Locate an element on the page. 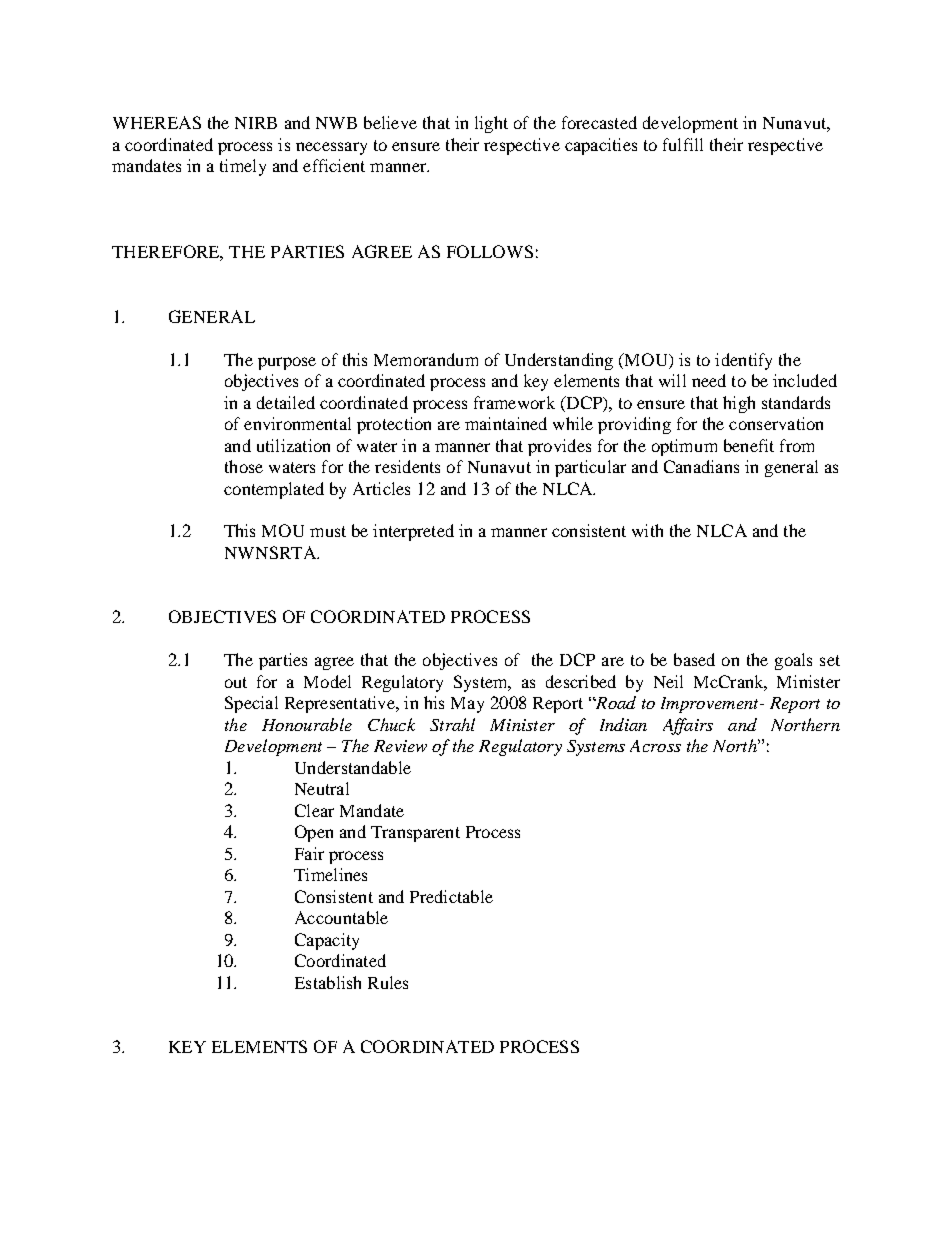 The height and width of the image is (1233, 952). timely is located at coordinates (243, 167).
